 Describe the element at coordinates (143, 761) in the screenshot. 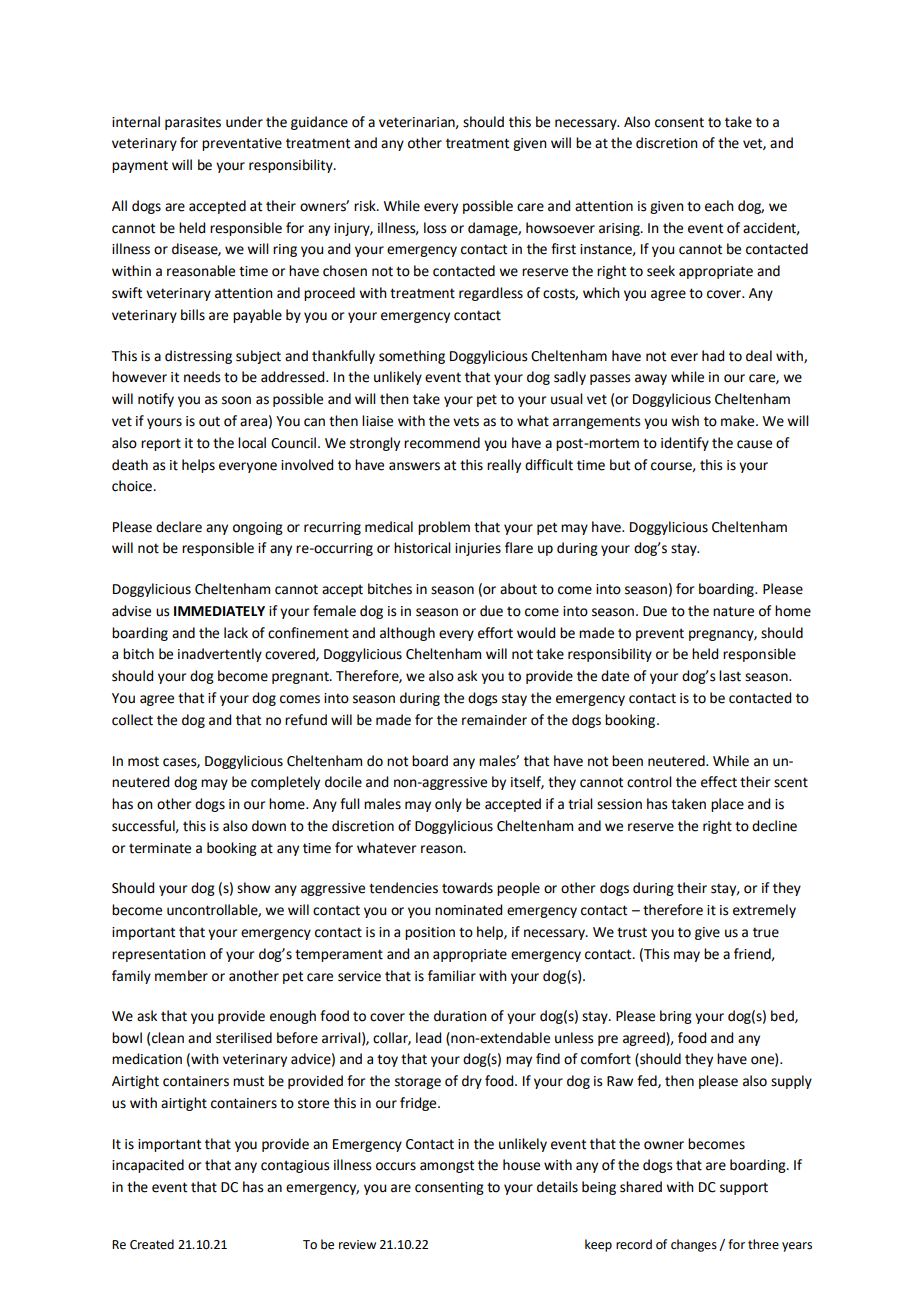

I see `most` at that location.
